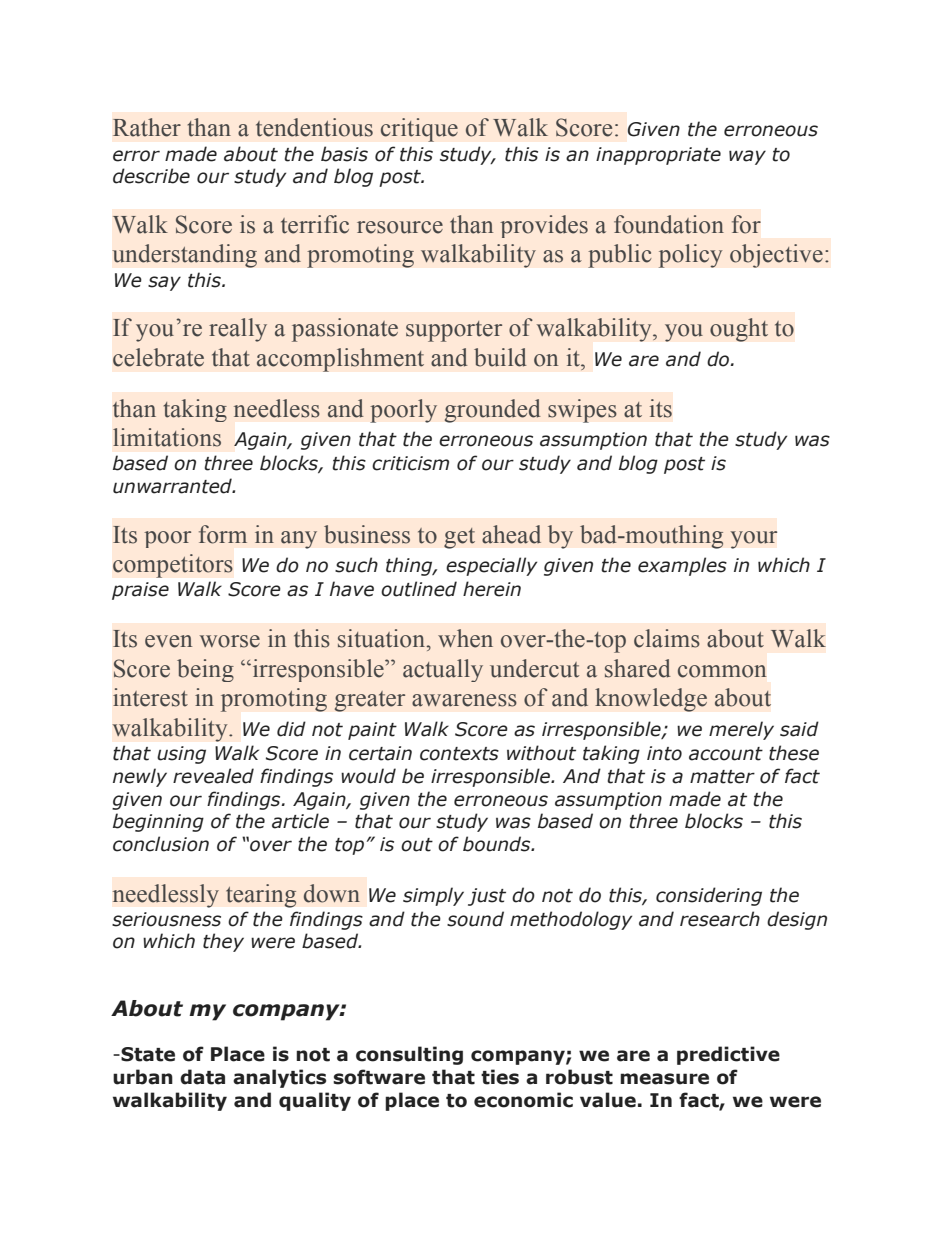 The image size is (952, 1233). What do you see at coordinates (419, 130) in the screenshot?
I see `critique` at bounding box center [419, 130].
